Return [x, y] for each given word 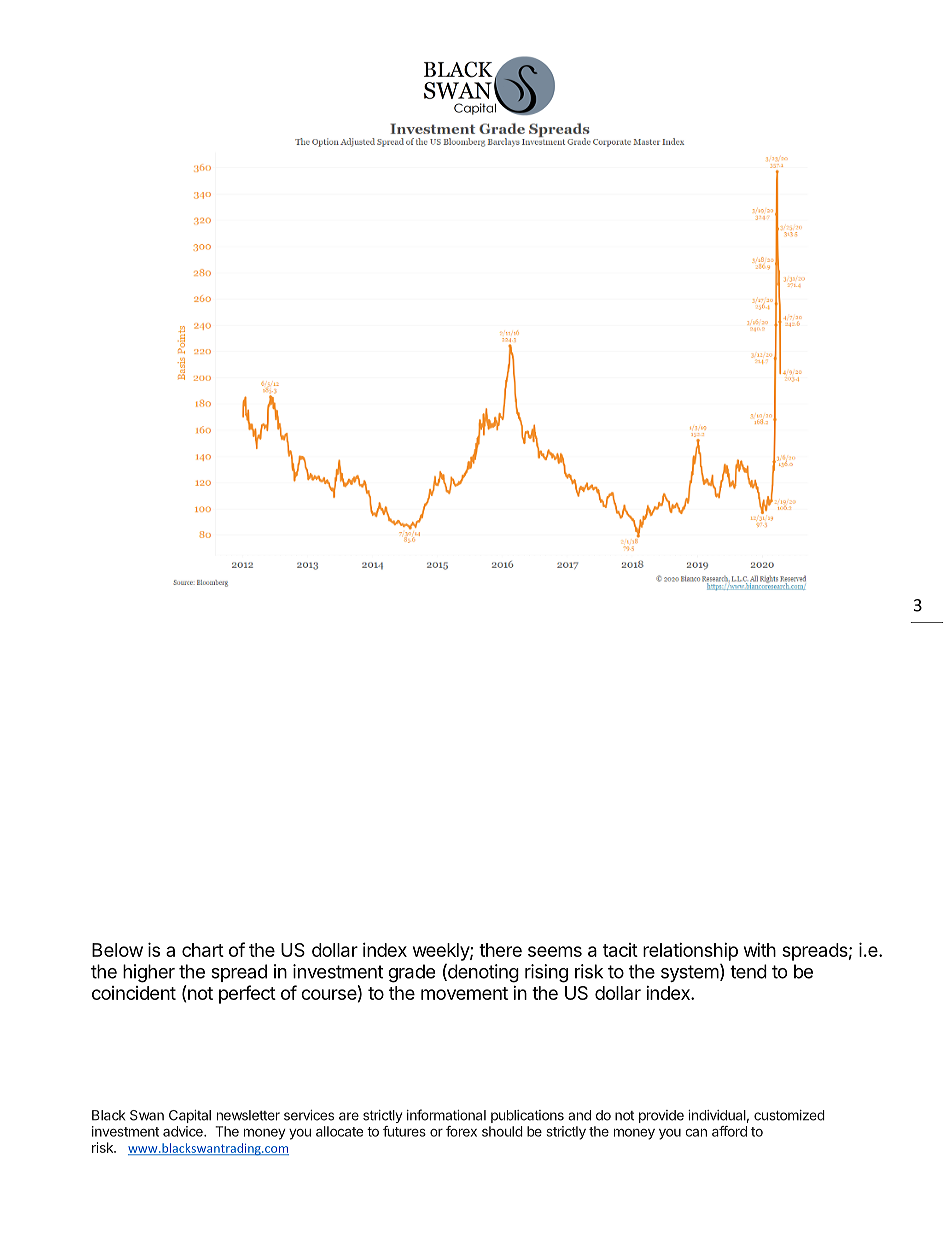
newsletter [248, 1115]
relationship [690, 952]
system [690, 973]
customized [789, 1115]
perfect [247, 994]
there [500, 950]
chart [203, 950]
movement [464, 993]
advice [184, 1131]
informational [446, 1115]
